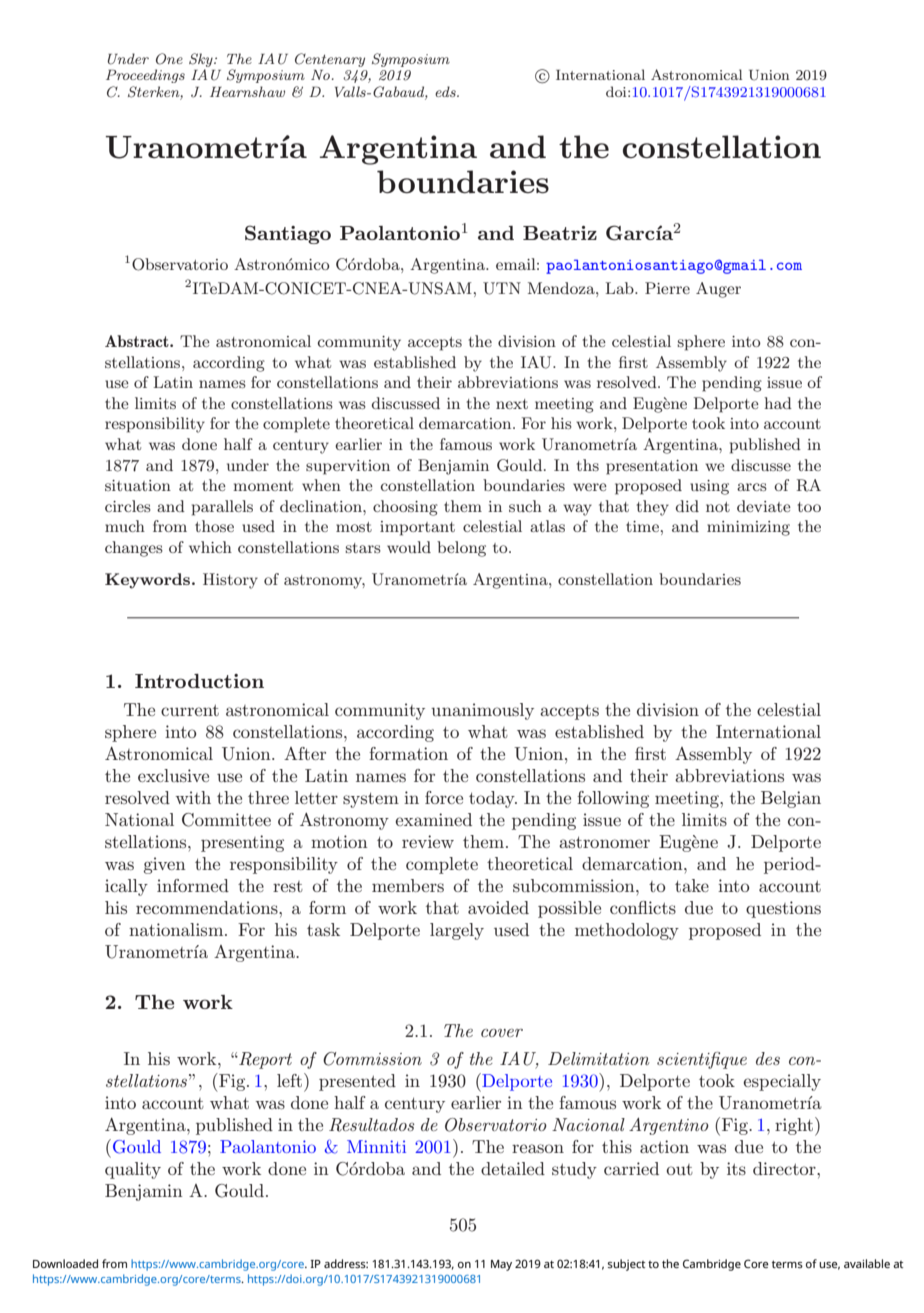 The height and width of the image is (1313, 924). Describe the element at coordinates (501, 1265) in the image. I see `May` at that location.
